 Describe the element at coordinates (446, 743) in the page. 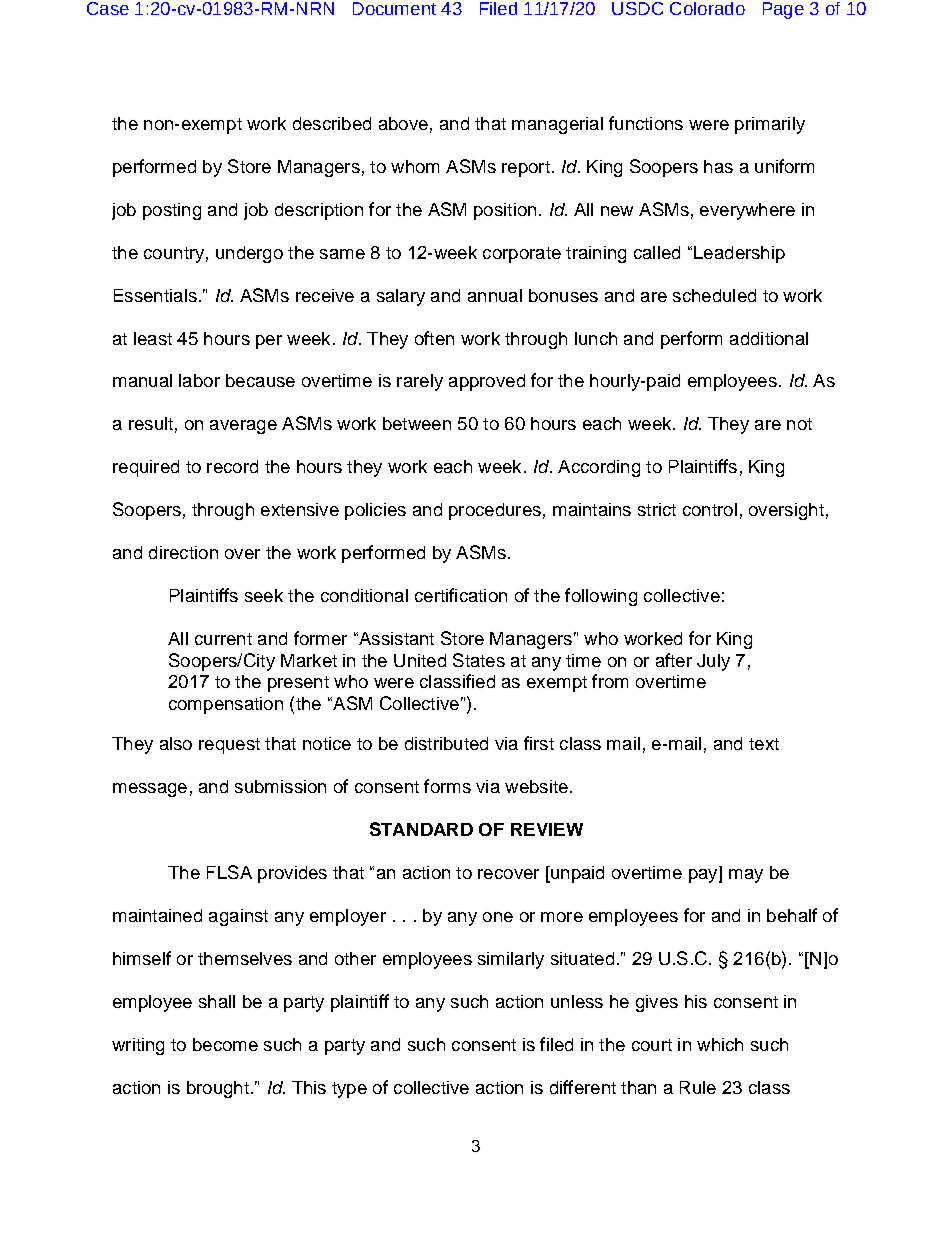

I see `distributed` at that location.
